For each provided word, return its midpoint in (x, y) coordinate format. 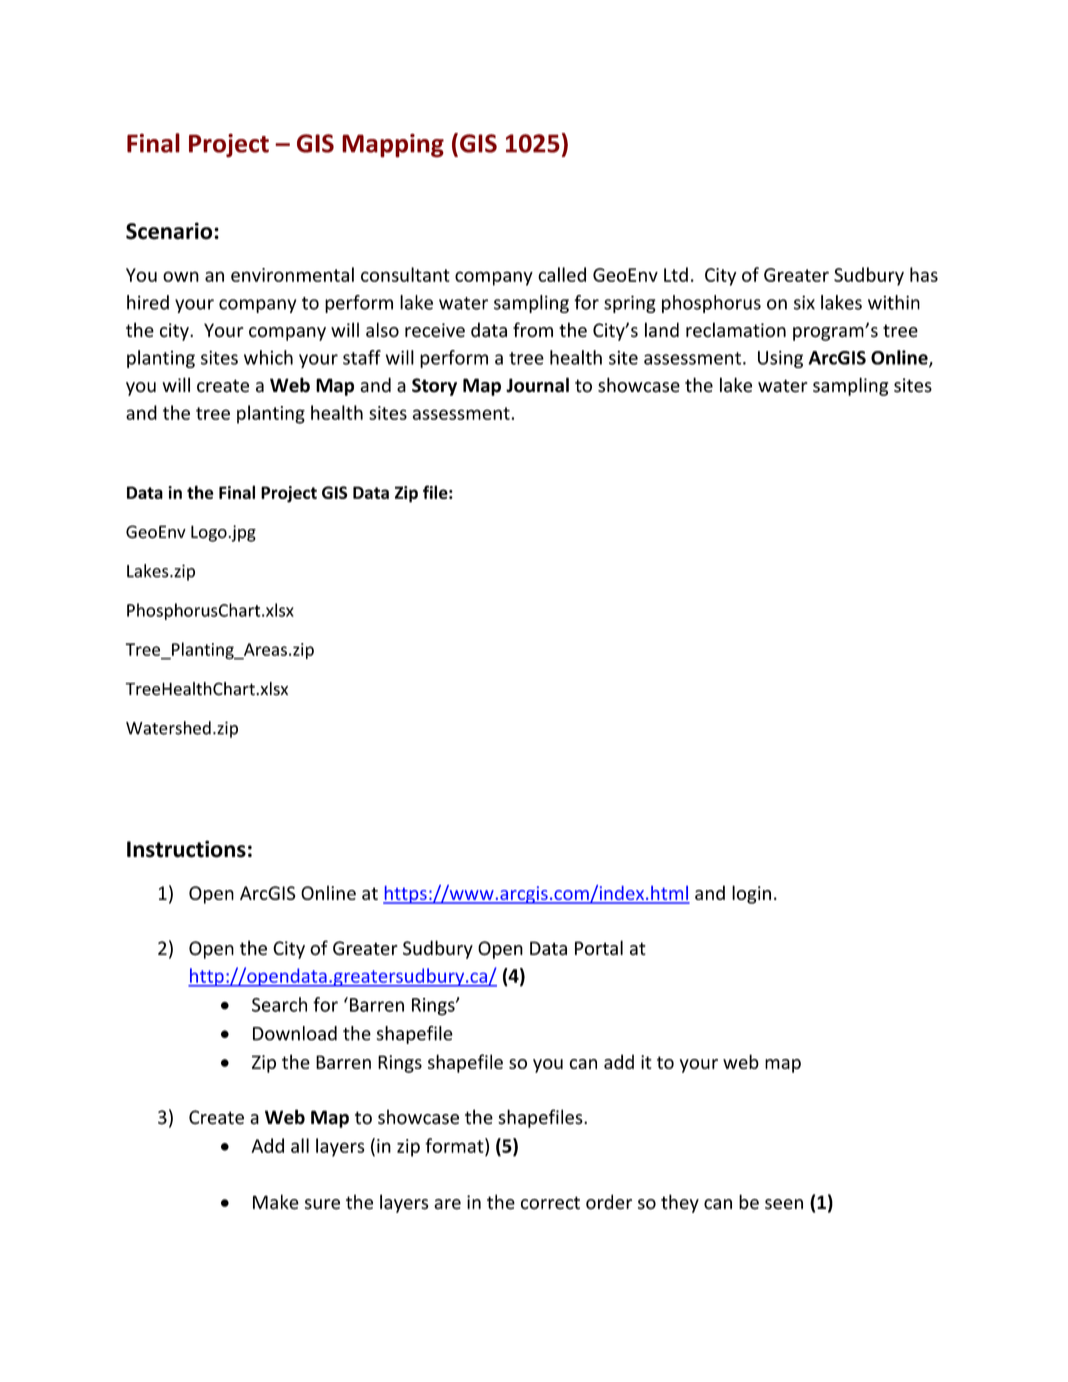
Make (276, 1202)
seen (784, 1204)
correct (550, 1203)
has (924, 274)
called (562, 274)
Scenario (170, 231)
